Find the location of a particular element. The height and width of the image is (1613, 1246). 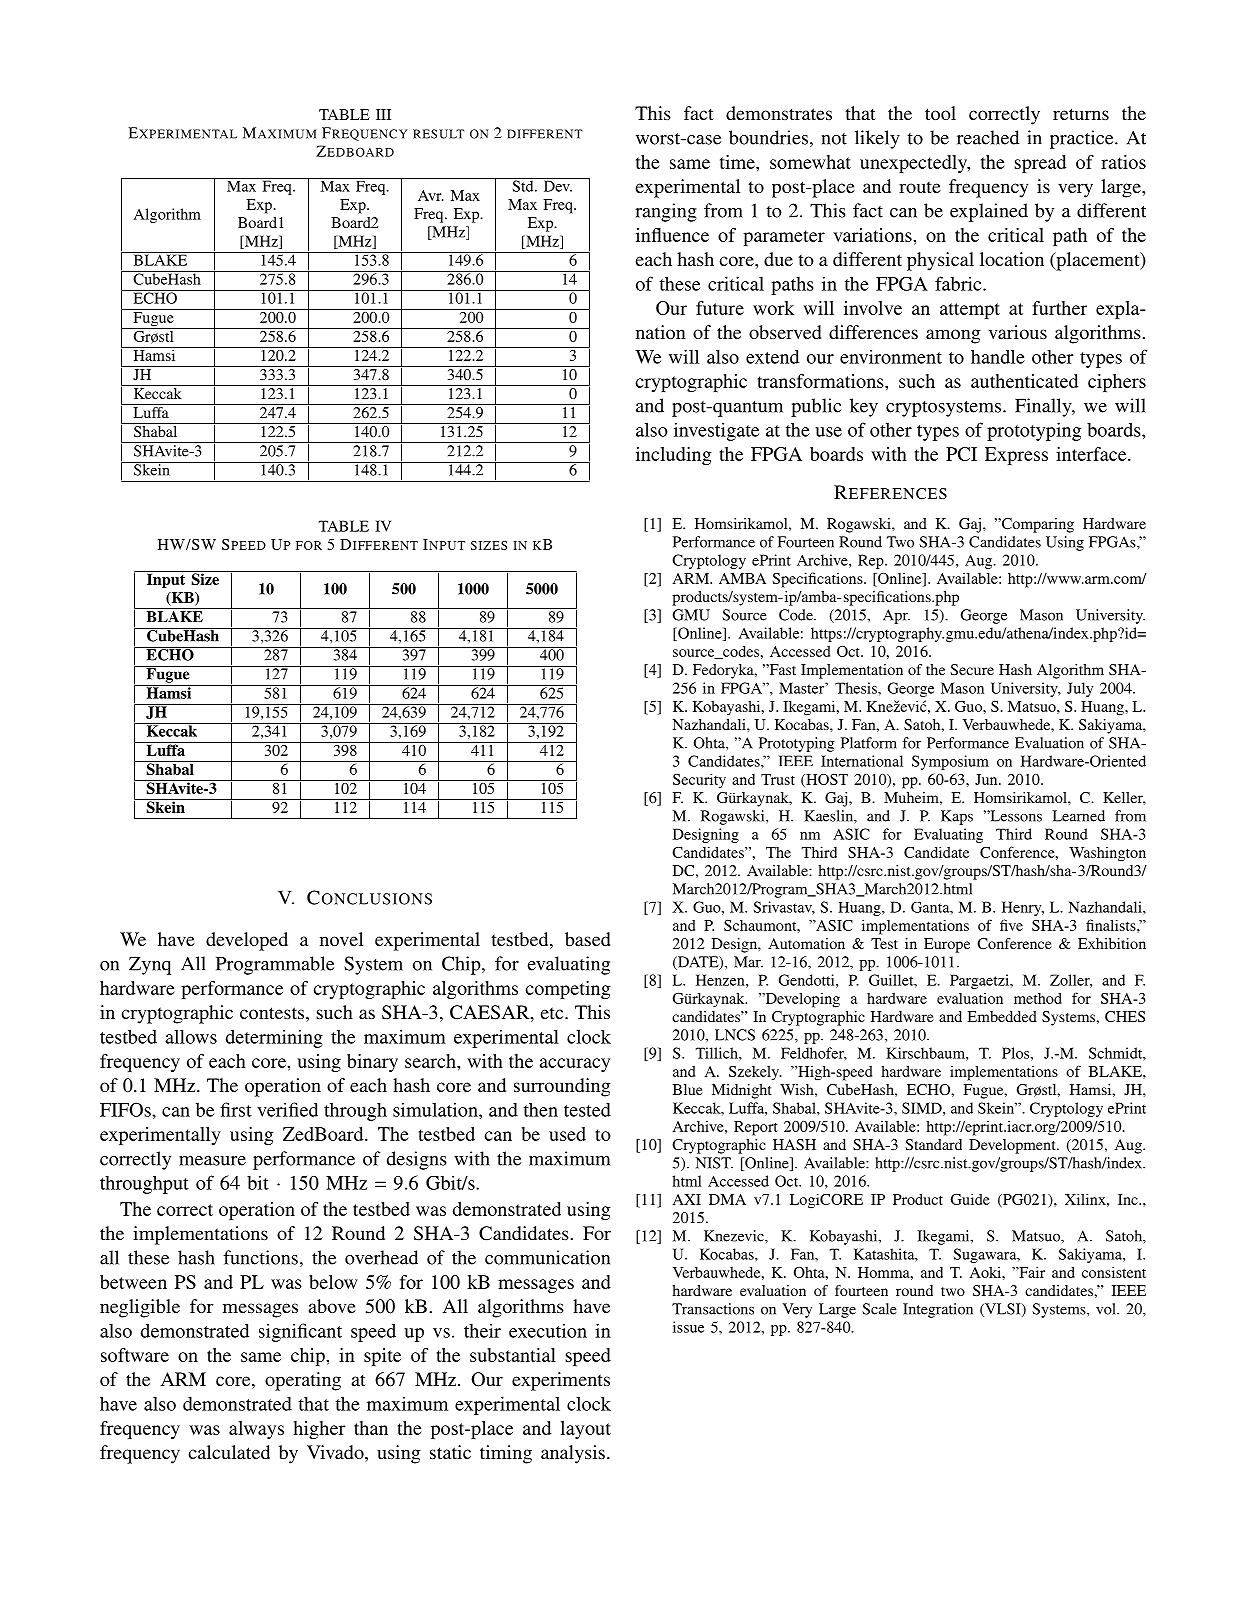

Security is located at coordinates (699, 780).
